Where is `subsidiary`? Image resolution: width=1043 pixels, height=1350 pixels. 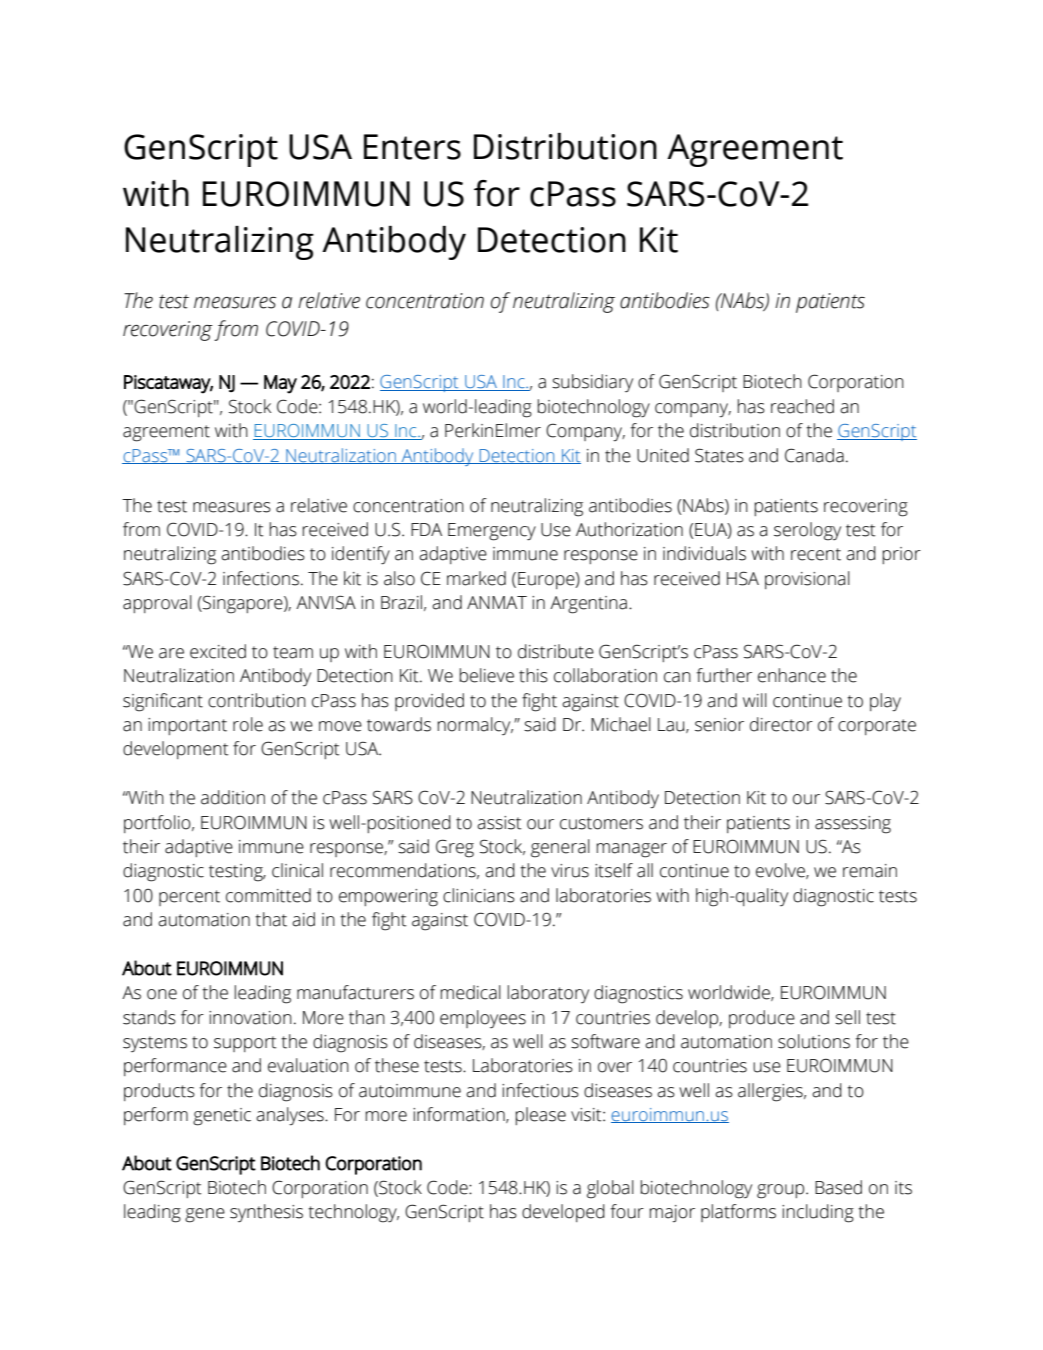 subsidiary is located at coordinates (592, 383).
